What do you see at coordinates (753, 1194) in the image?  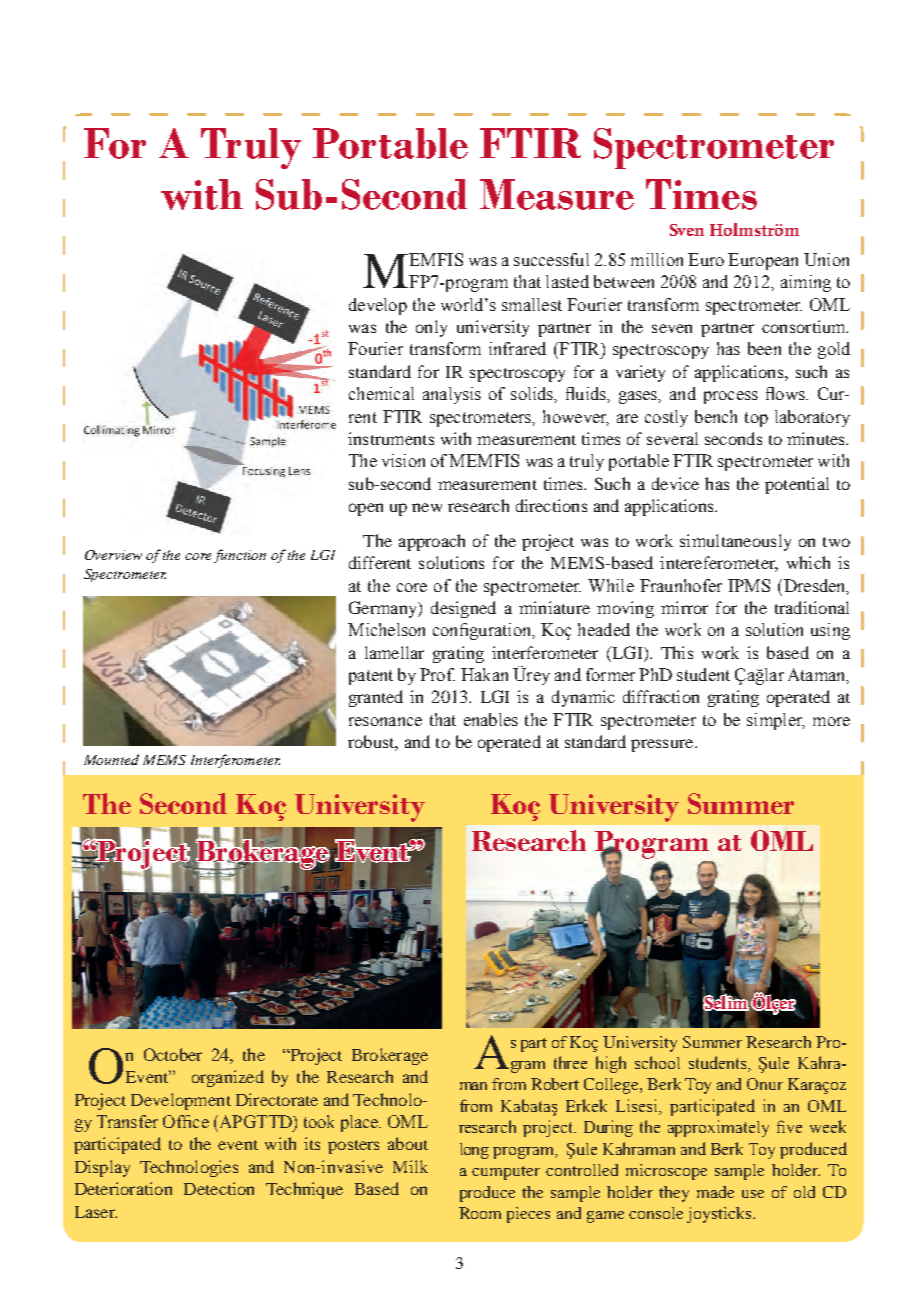 I see `use` at bounding box center [753, 1194].
